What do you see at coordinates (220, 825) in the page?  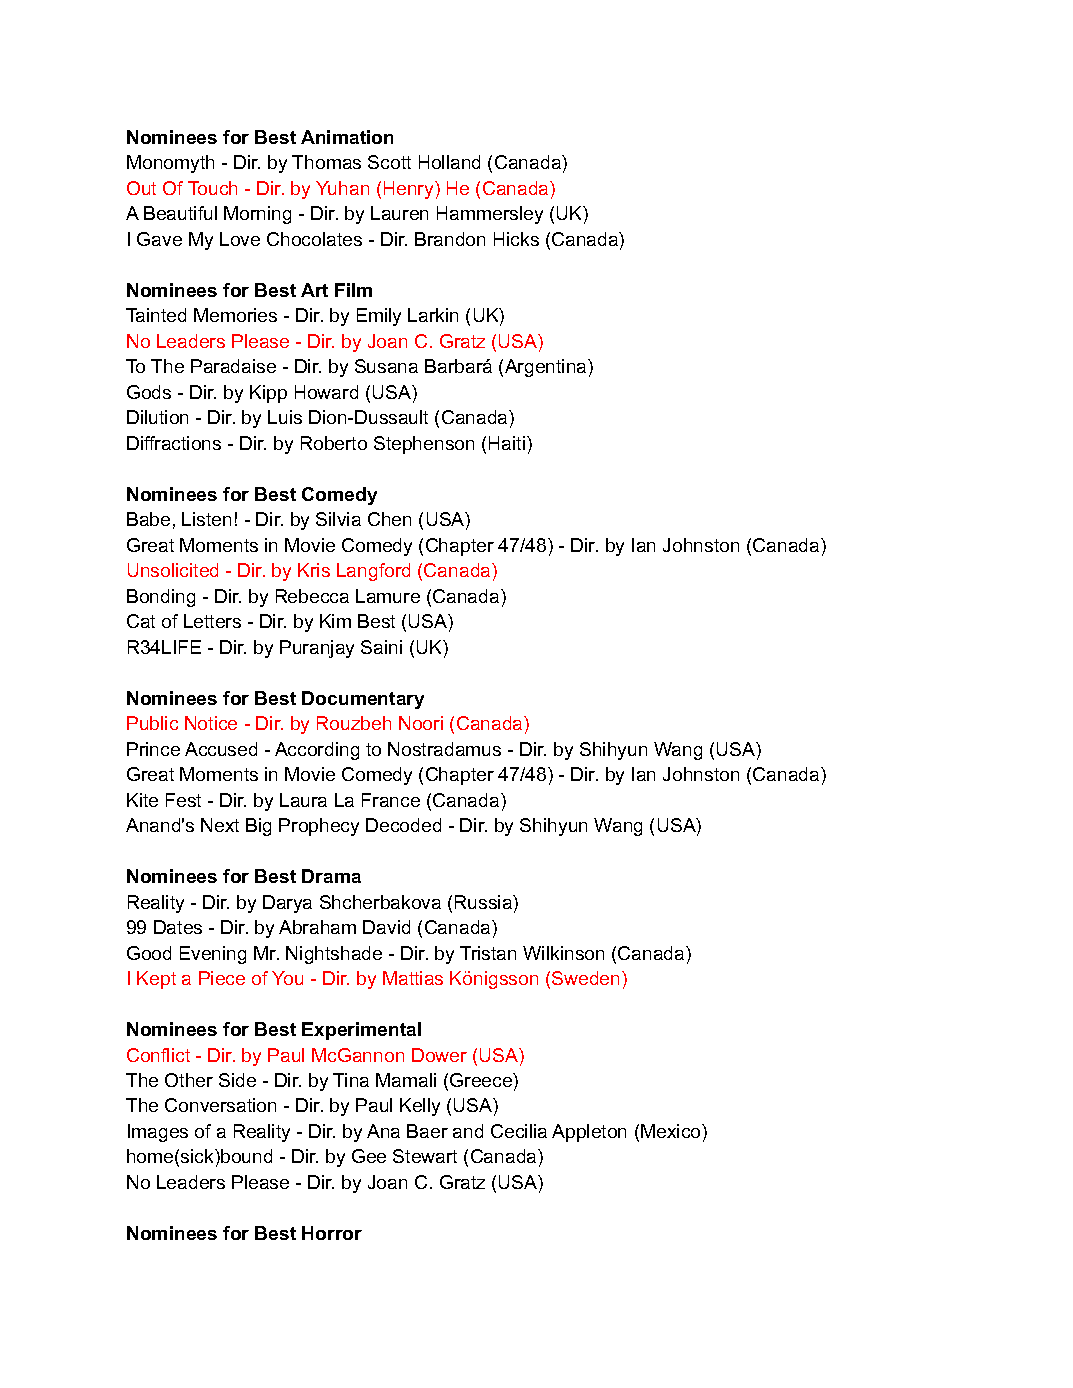 I see `Next` at bounding box center [220, 825].
